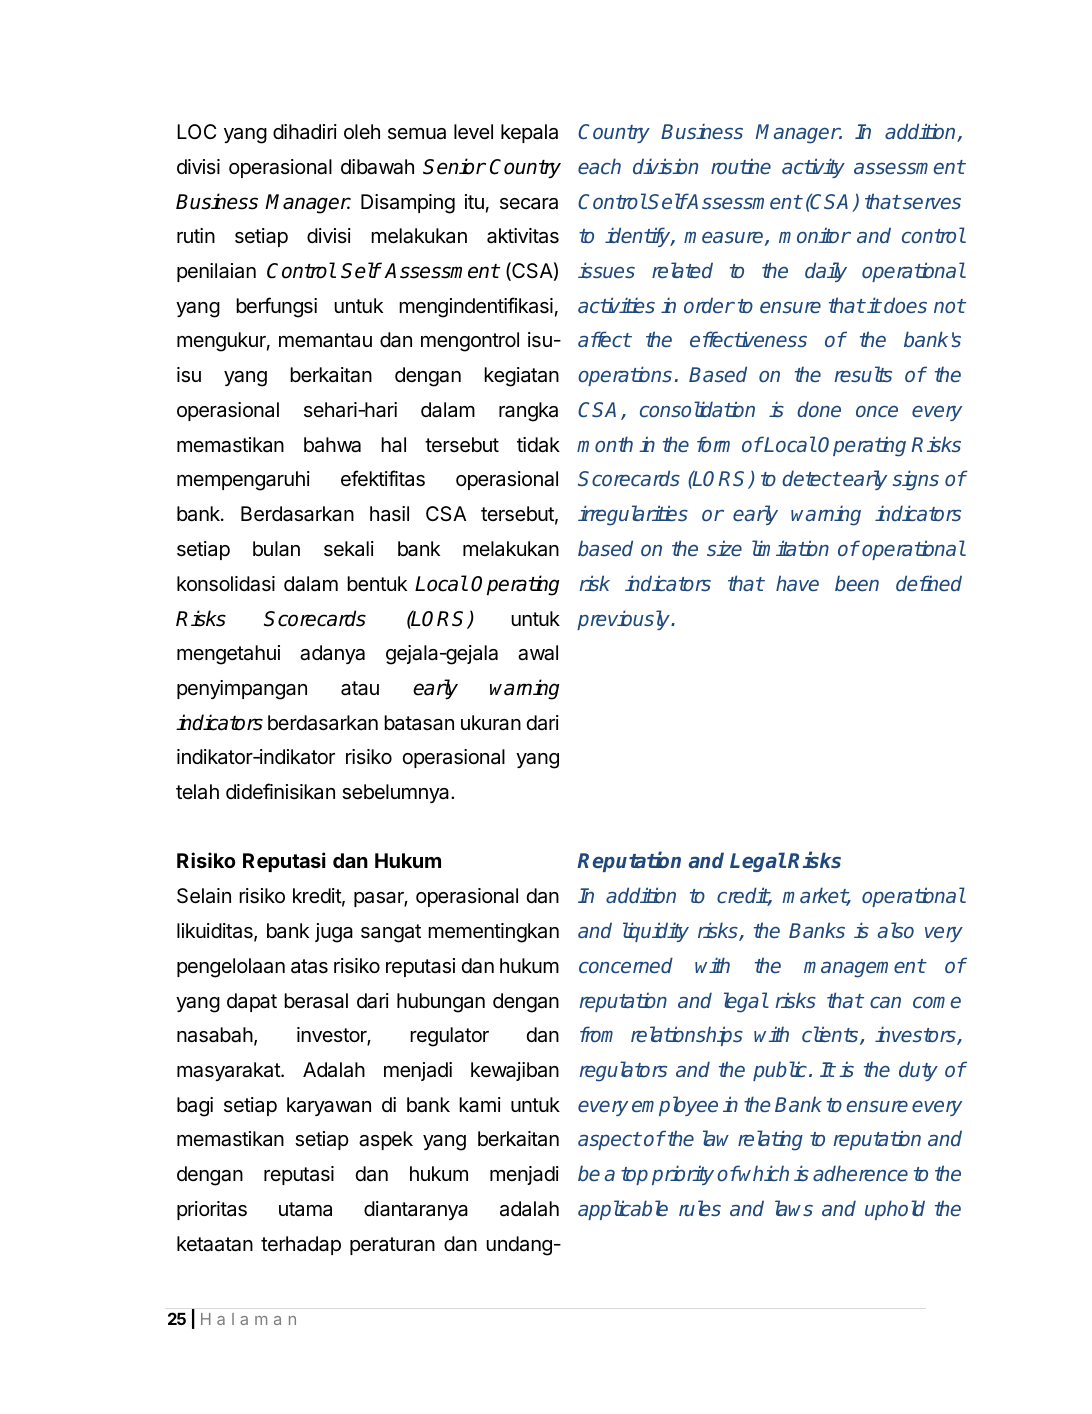 This screenshot has width=1092, height=1414. What do you see at coordinates (813, 168) in the screenshot?
I see `activity` at bounding box center [813, 168].
